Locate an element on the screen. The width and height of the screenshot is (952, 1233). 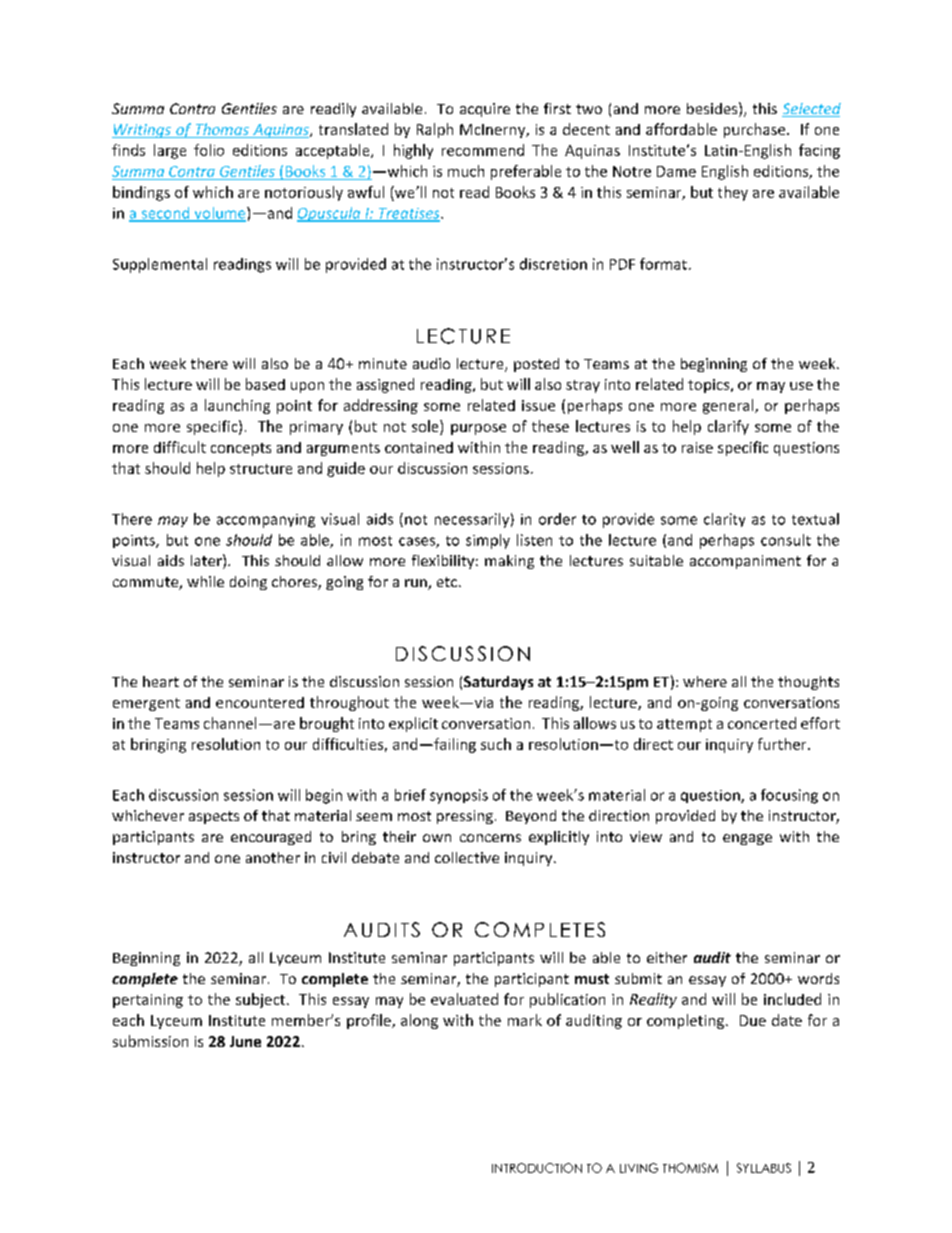
engage is located at coordinates (747, 839).
